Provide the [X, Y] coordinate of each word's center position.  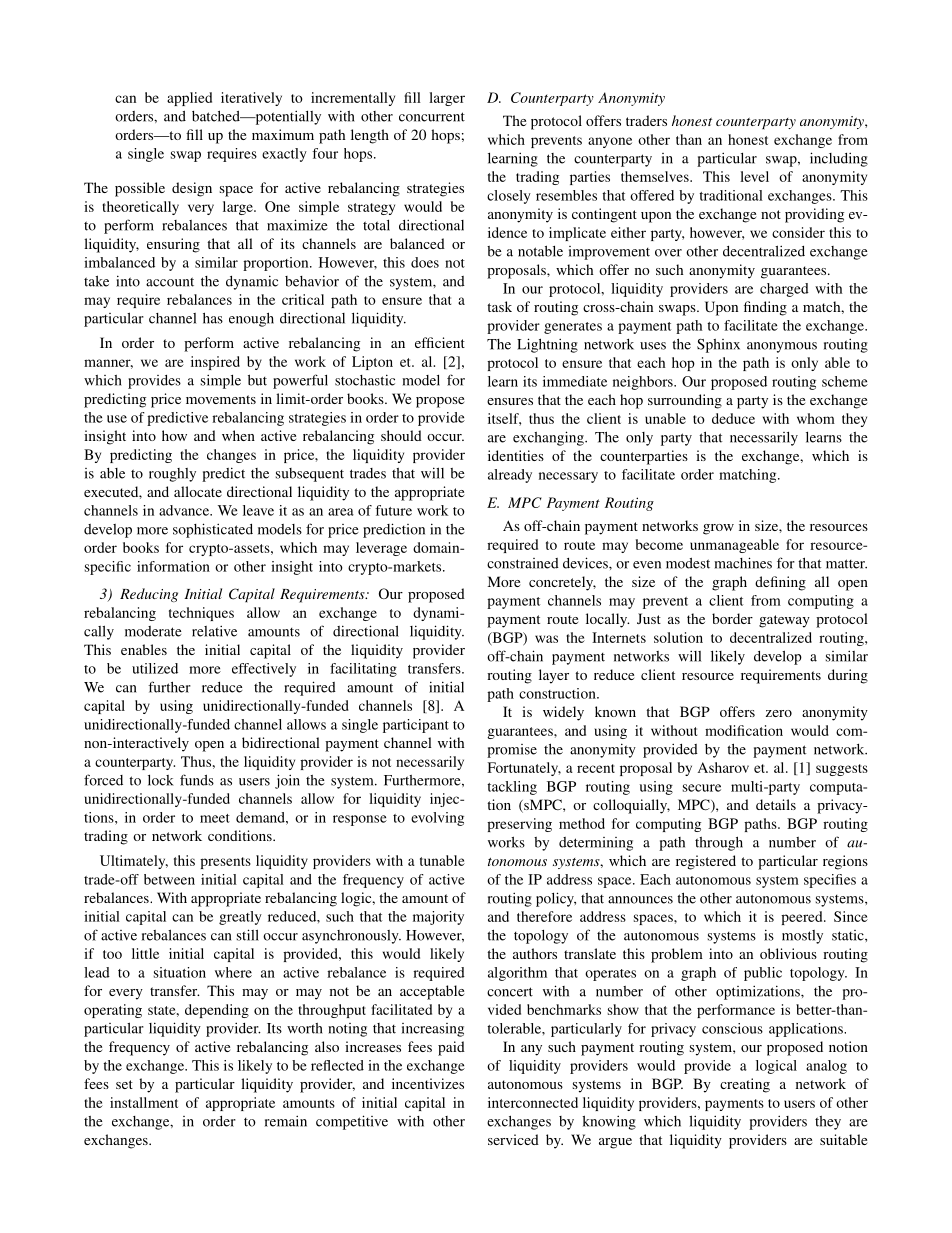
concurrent [432, 117]
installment [144, 1102]
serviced [513, 1139]
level [754, 176]
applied [189, 99]
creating [745, 1085]
